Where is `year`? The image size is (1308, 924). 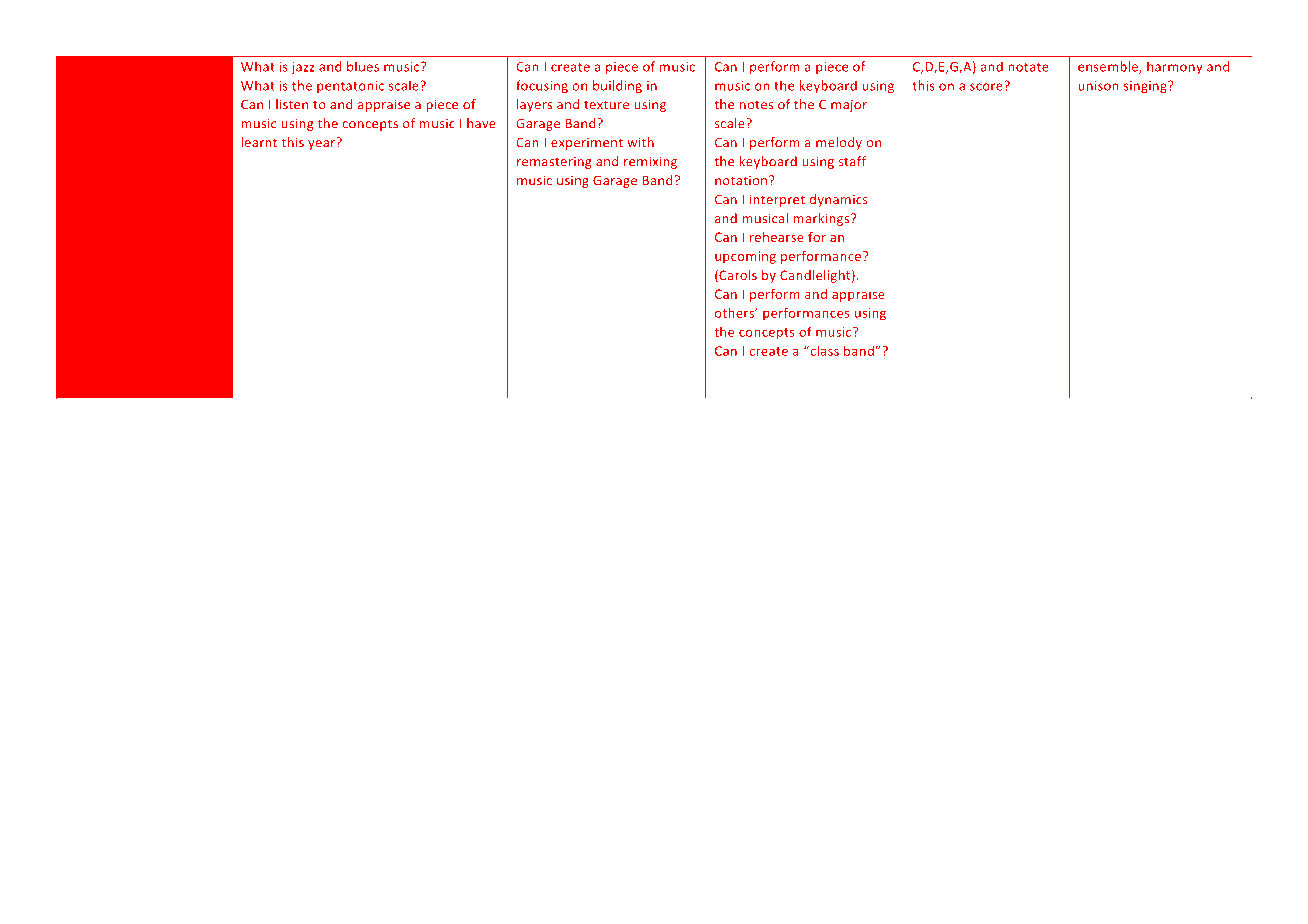
year is located at coordinates (323, 144).
